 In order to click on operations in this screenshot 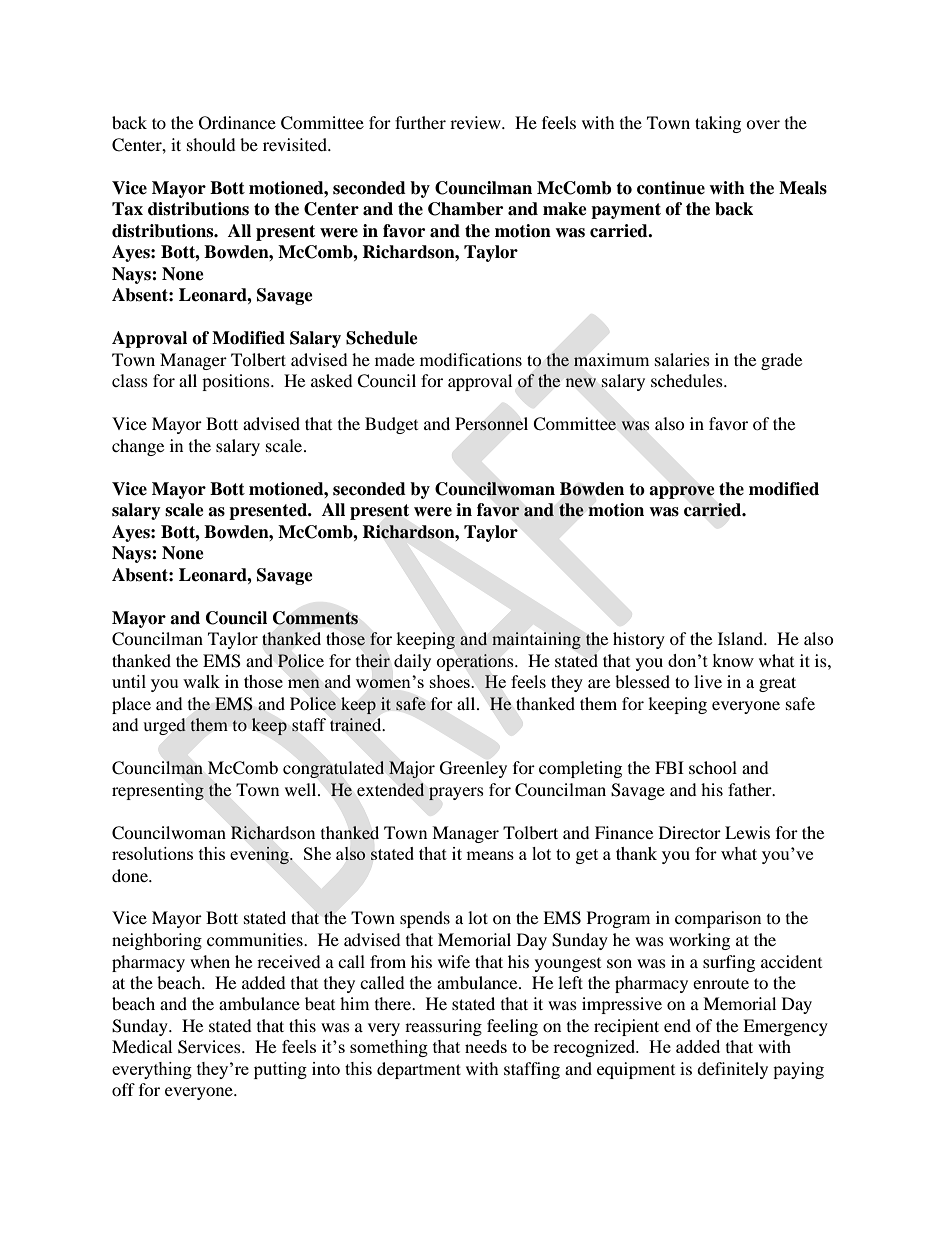, I will do `click(476, 662)`.
